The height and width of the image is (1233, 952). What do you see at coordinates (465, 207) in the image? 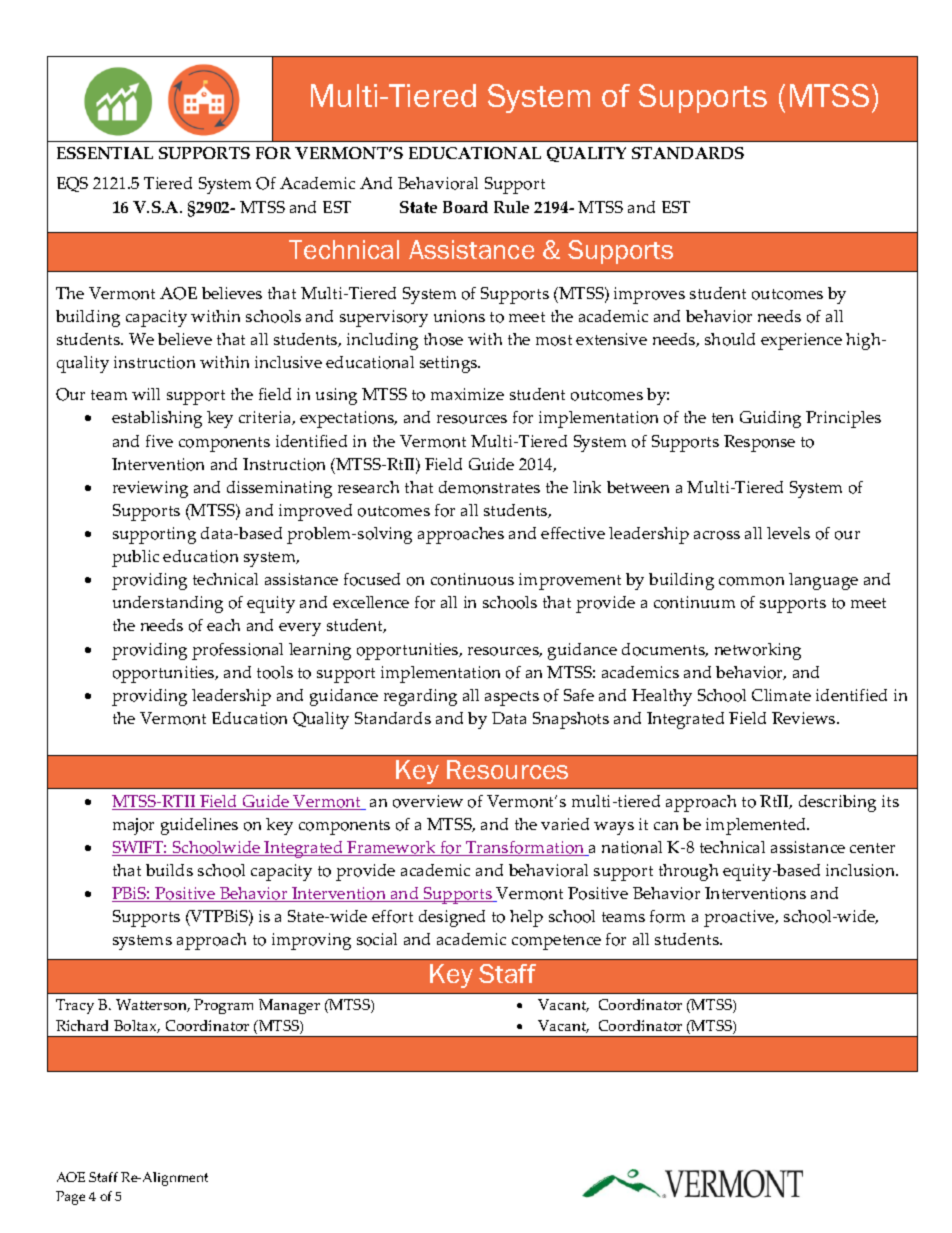
I see `Board` at bounding box center [465, 207].
